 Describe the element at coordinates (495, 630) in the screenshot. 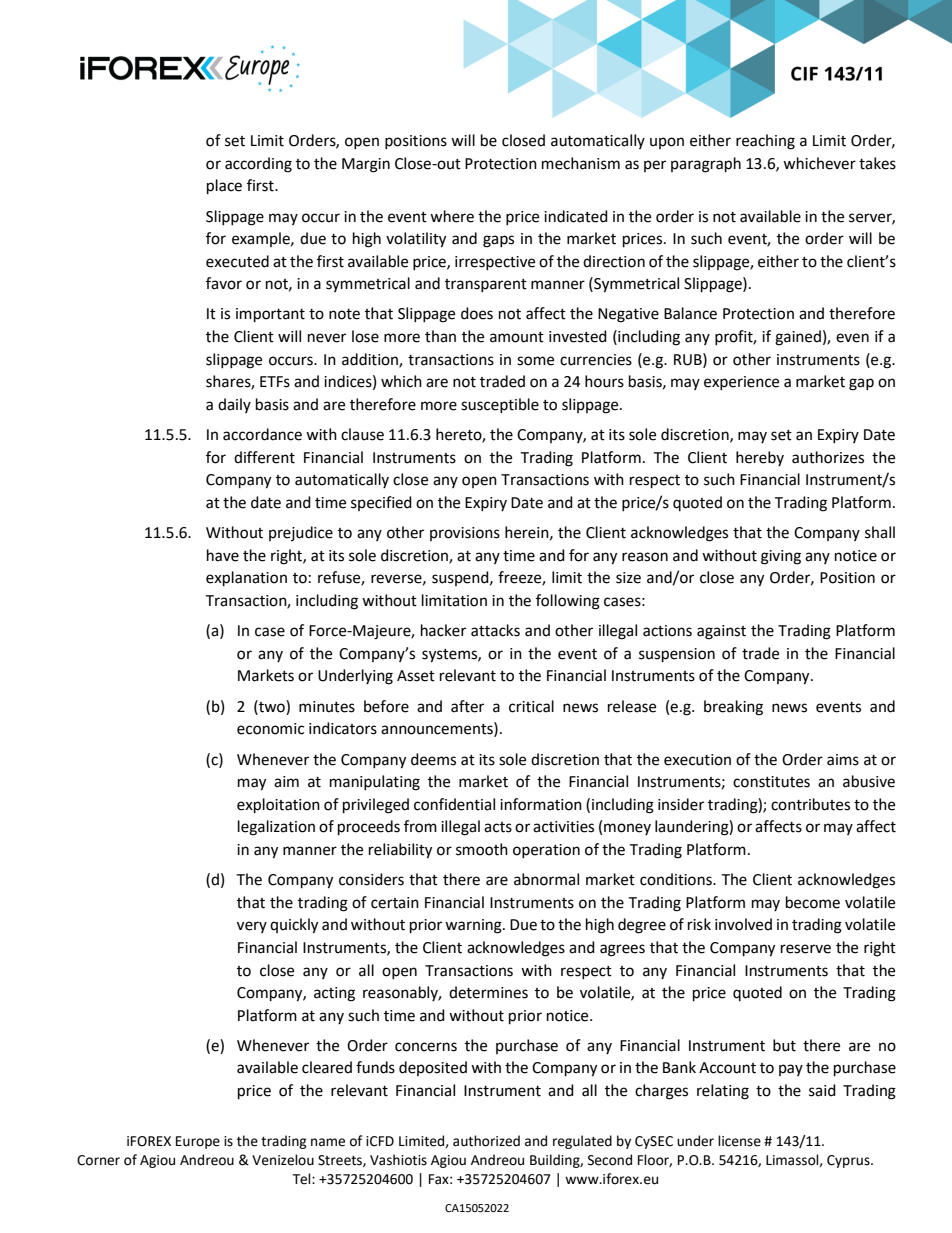

I see `attacks` at that location.
